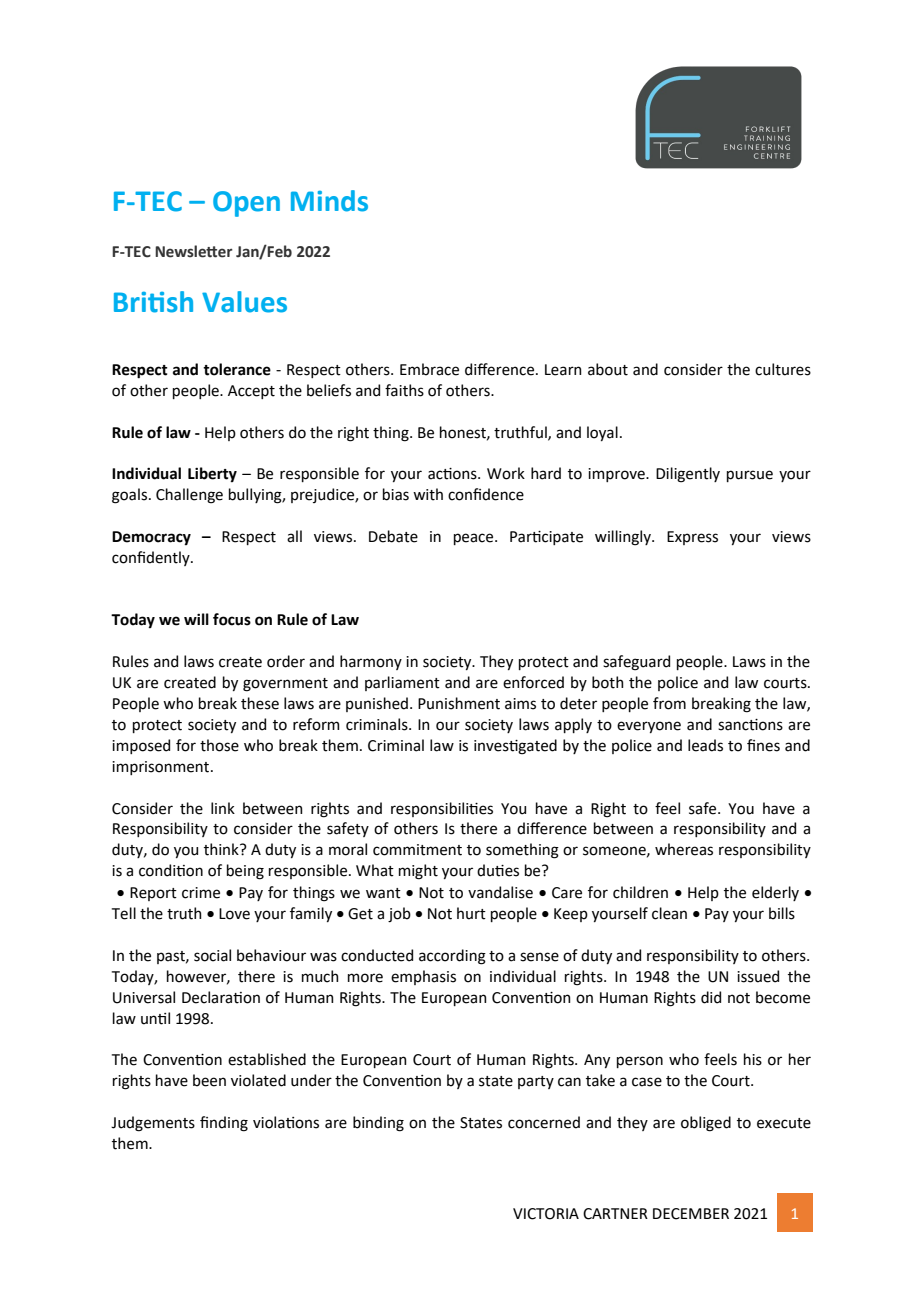 Image resolution: width=924 pixels, height=1308 pixels. I want to click on Newsletter, so click(194, 251).
